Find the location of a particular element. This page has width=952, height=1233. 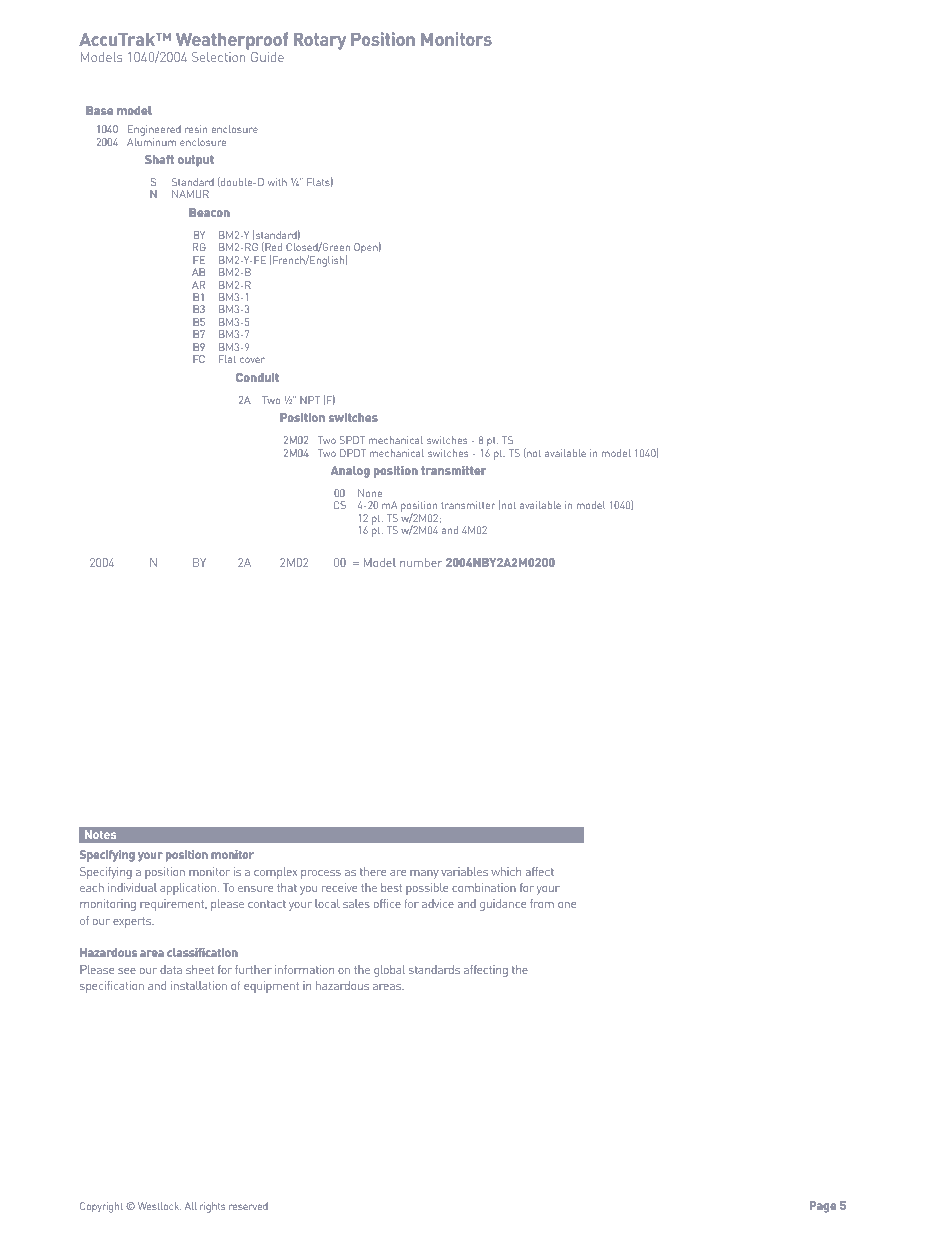

Guide is located at coordinates (267, 57).
